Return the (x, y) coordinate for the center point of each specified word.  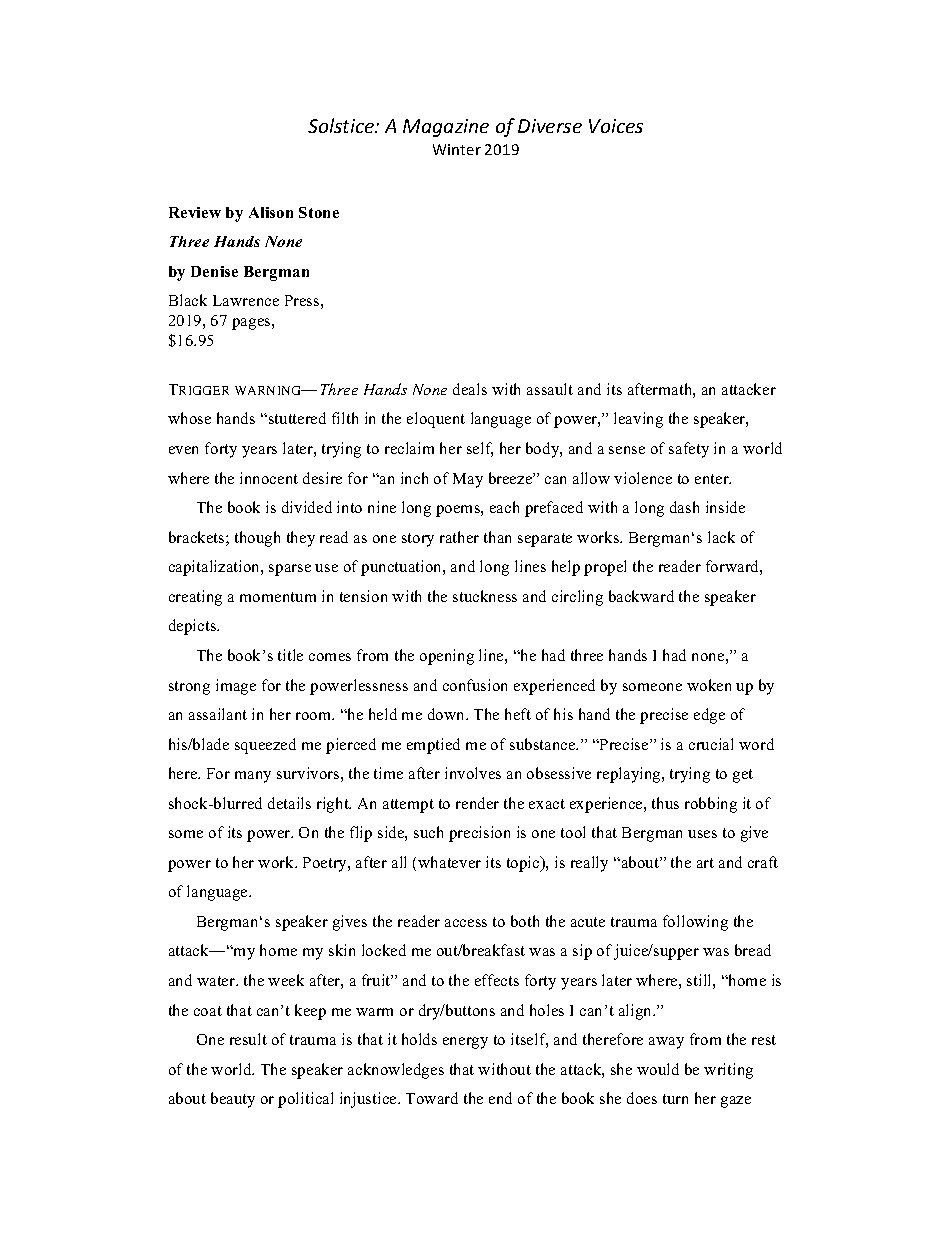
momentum (278, 597)
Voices (616, 126)
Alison (271, 212)
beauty (233, 1100)
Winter (457, 149)
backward (641, 596)
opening (447, 657)
